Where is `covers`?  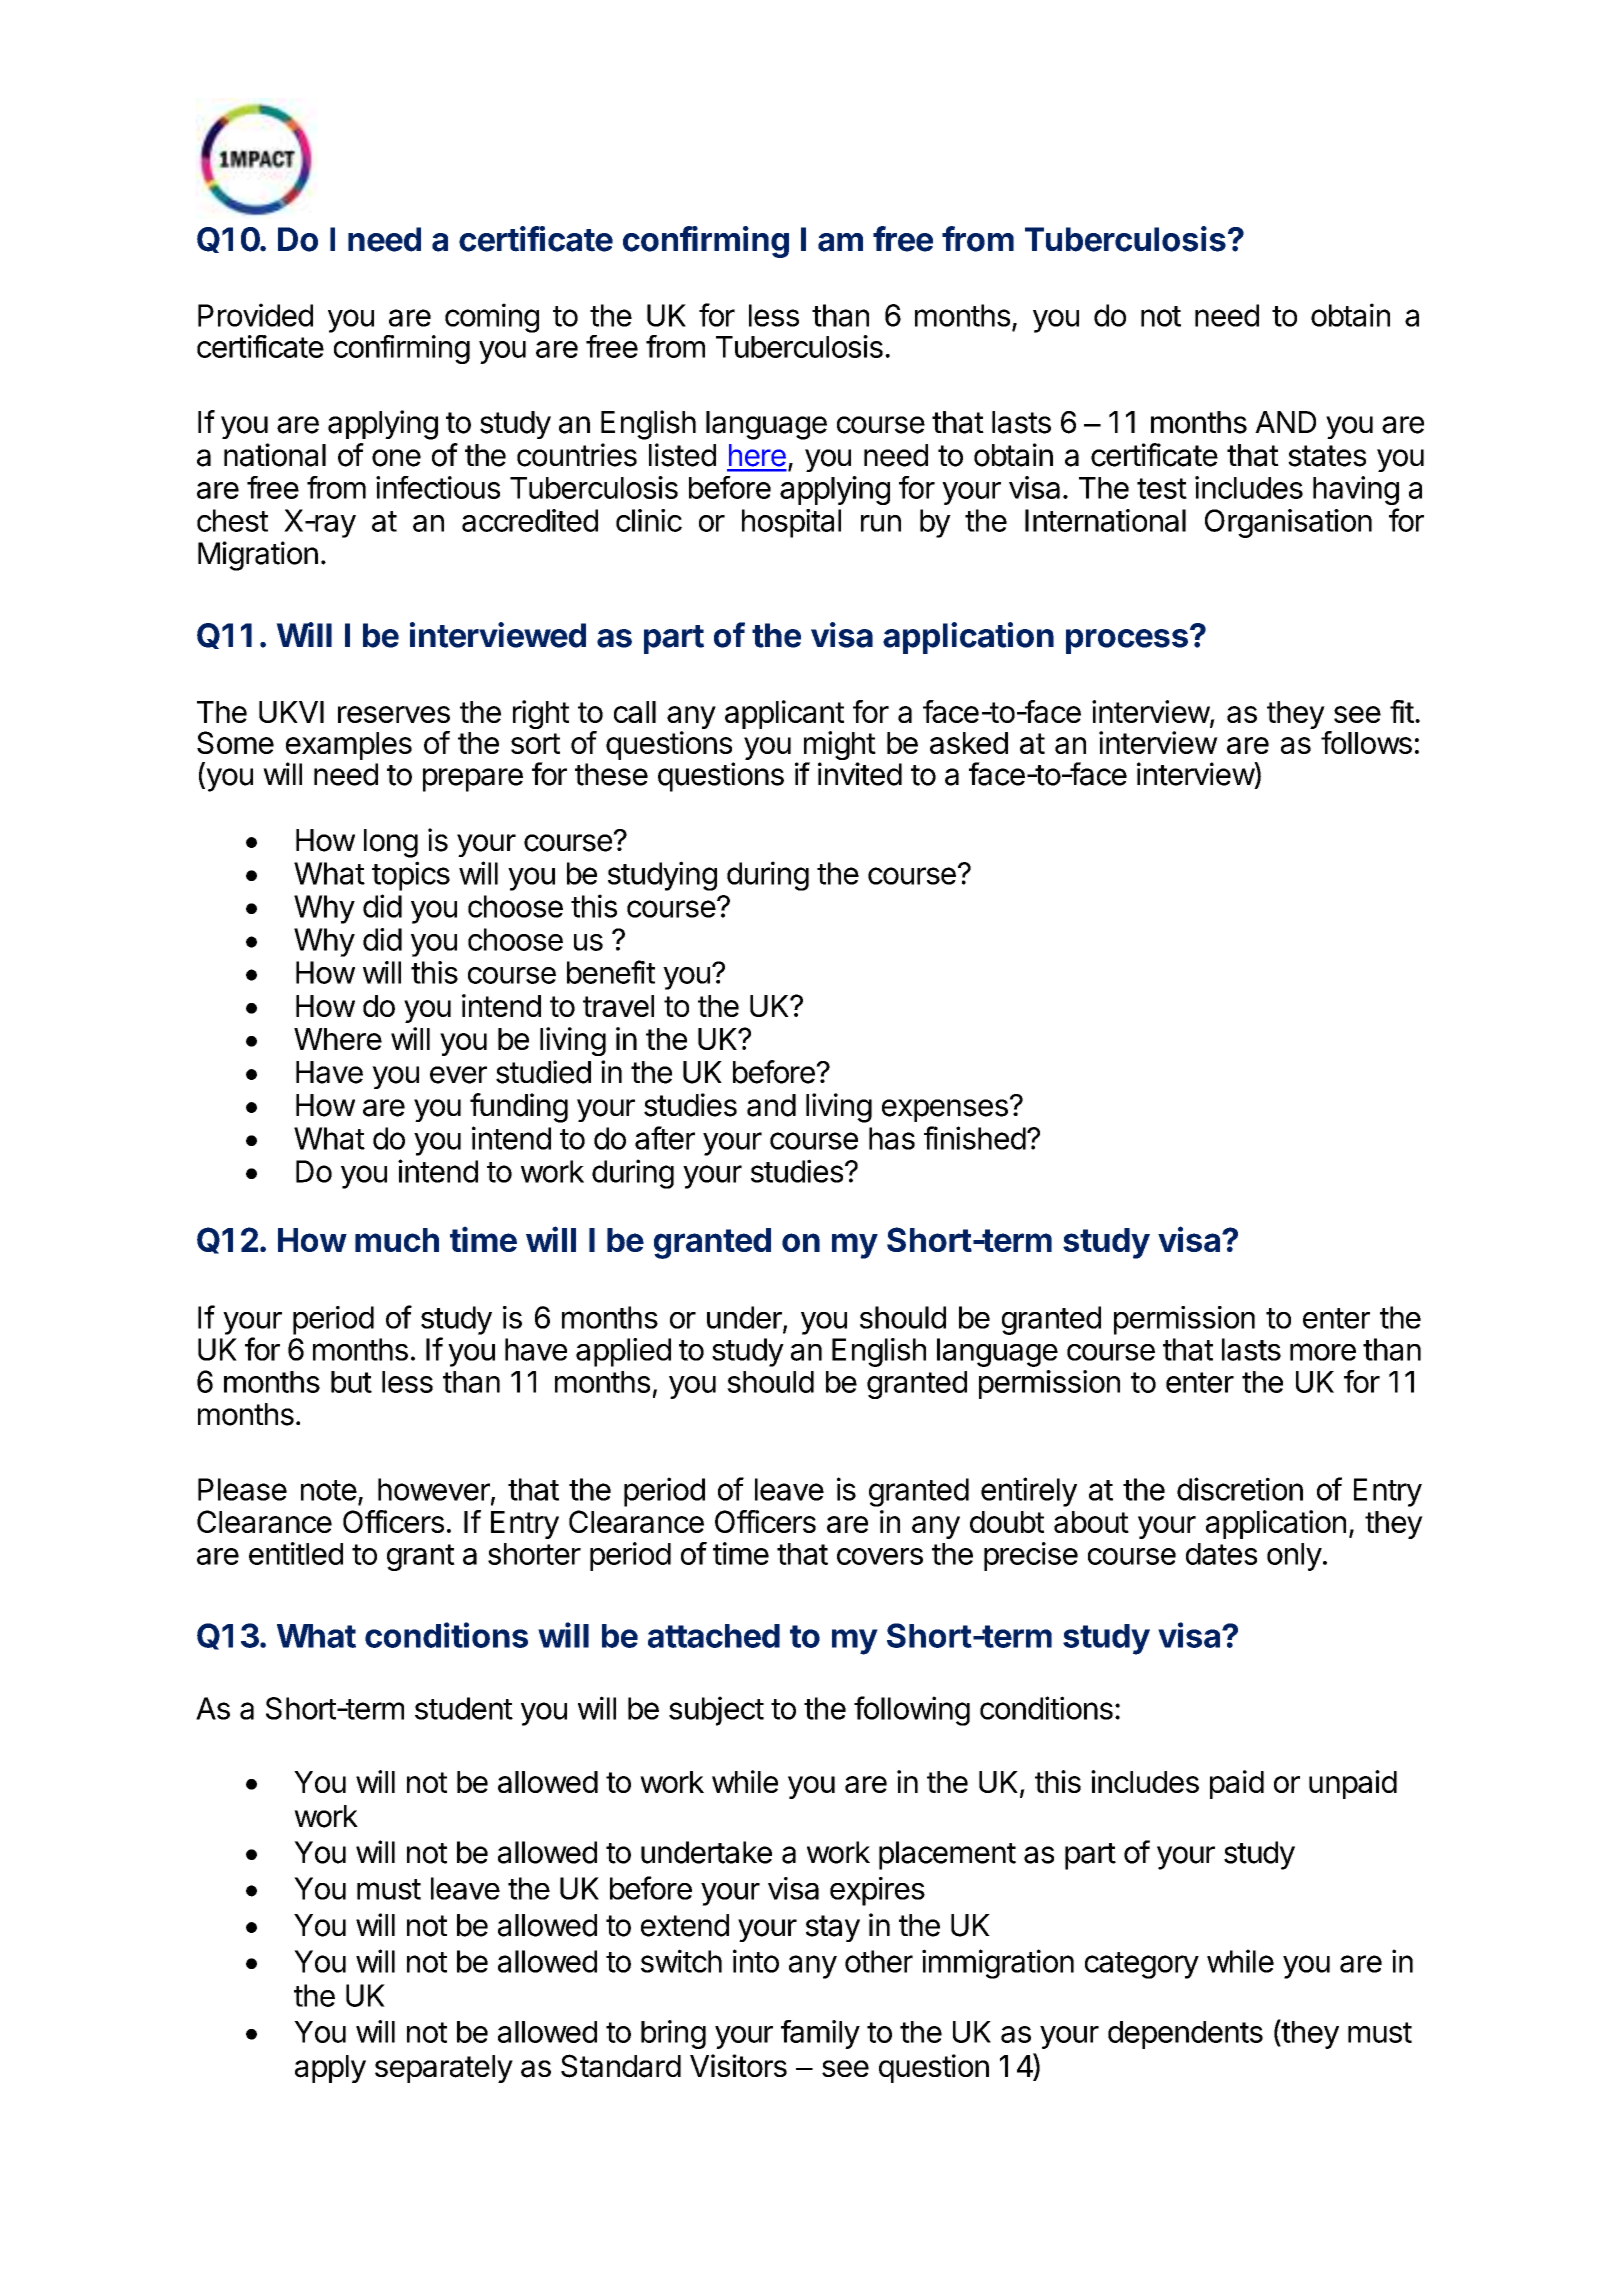 covers is located at coordinates (880, 1556).
